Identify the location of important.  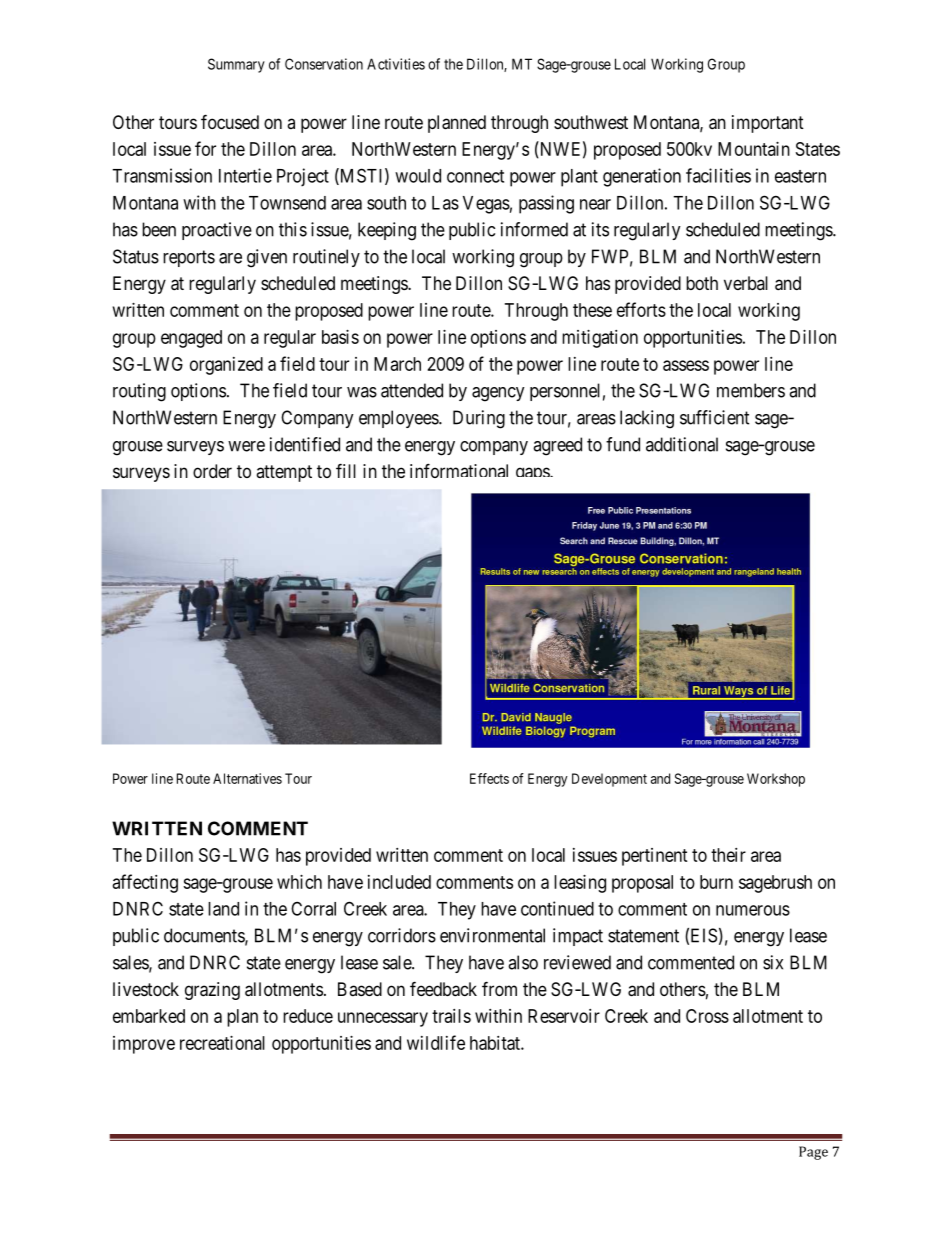
(768, 124).
